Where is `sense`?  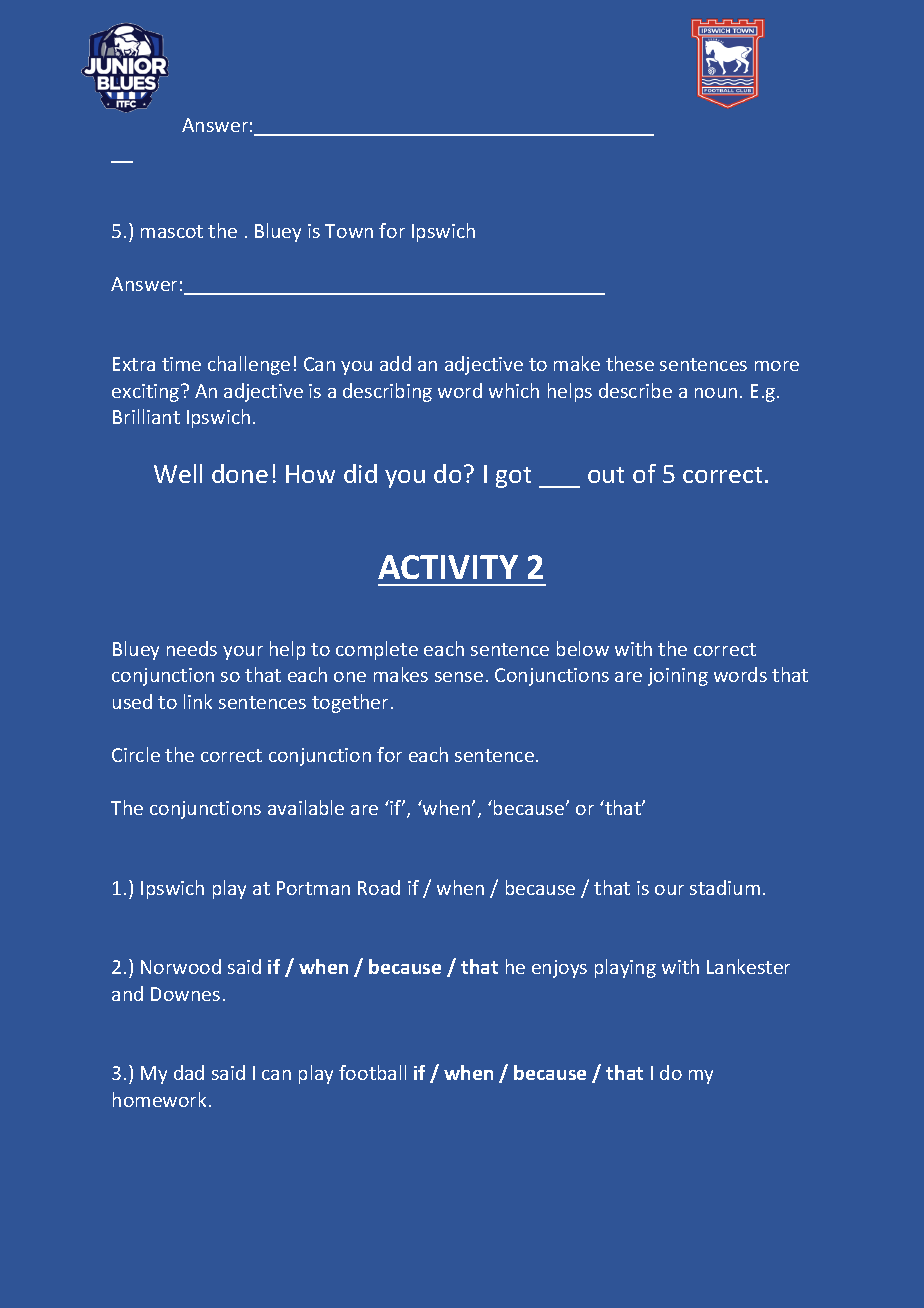
sense is located at coordinates (459, 677).
